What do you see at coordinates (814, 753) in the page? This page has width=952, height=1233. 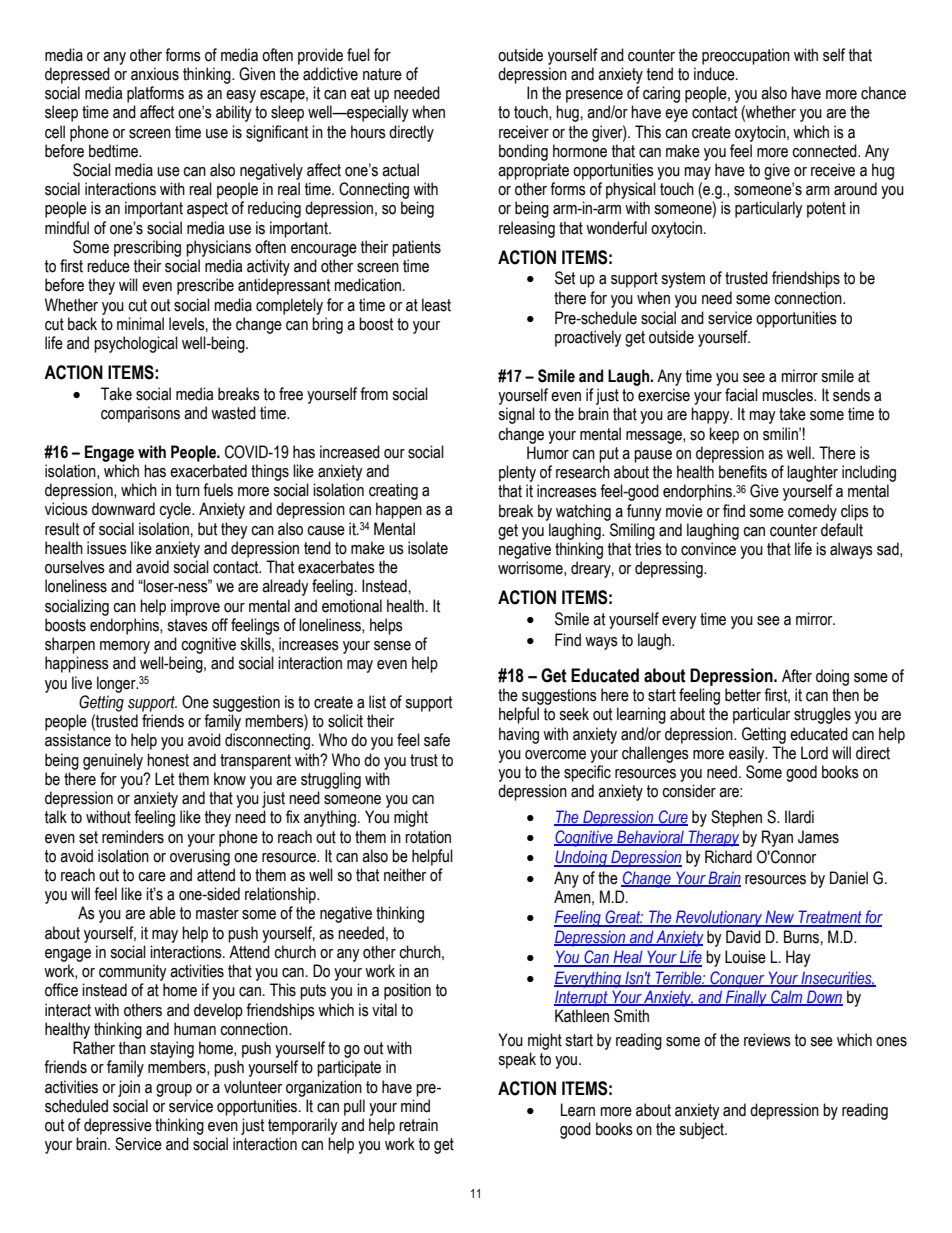 I see `Lord` at bounding box center [814, 753].
